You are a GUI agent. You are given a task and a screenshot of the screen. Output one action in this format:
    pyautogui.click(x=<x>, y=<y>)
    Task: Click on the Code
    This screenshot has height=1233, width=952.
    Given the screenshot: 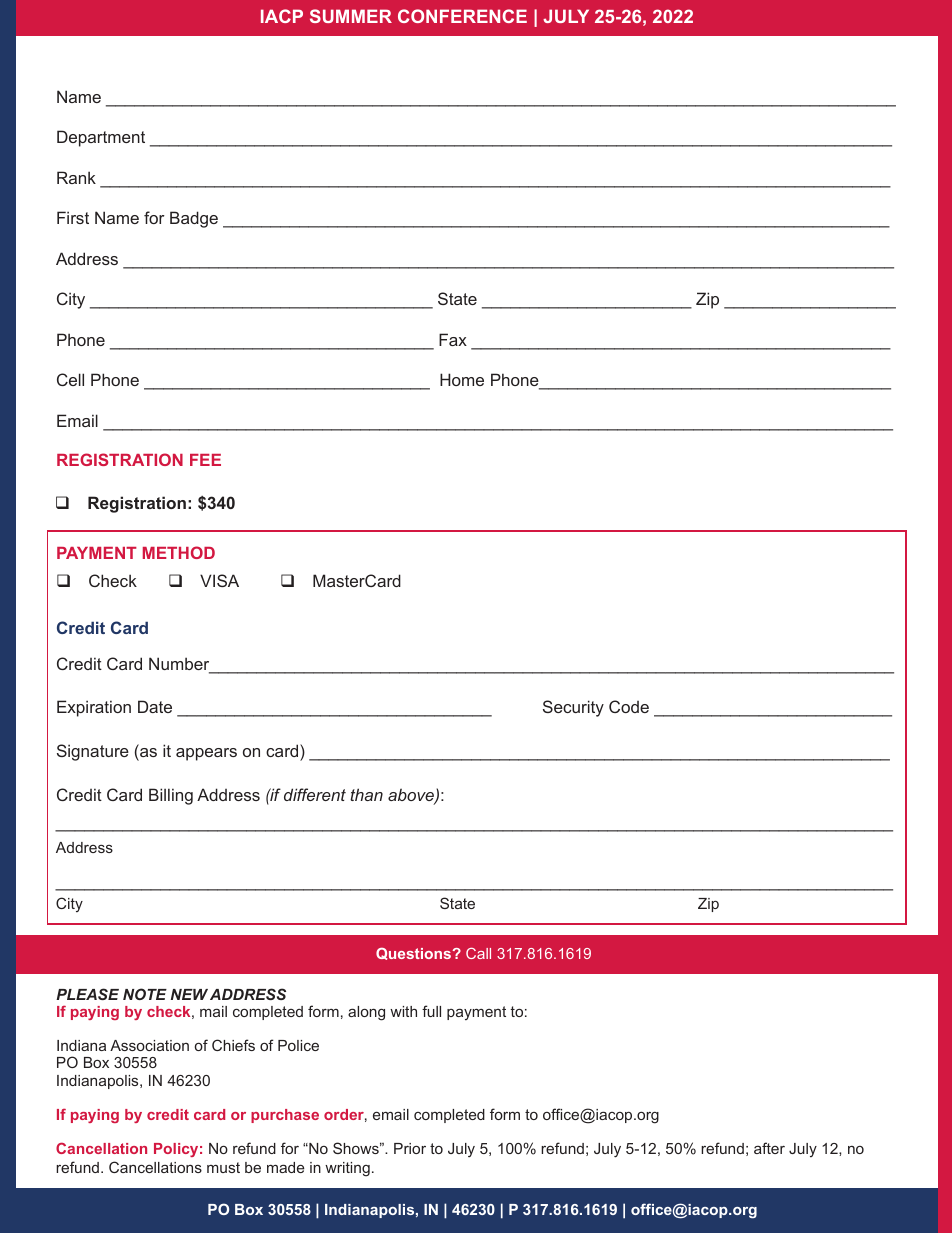 What is the action you would take?
    pyautogui.click(x=629, y=706)
